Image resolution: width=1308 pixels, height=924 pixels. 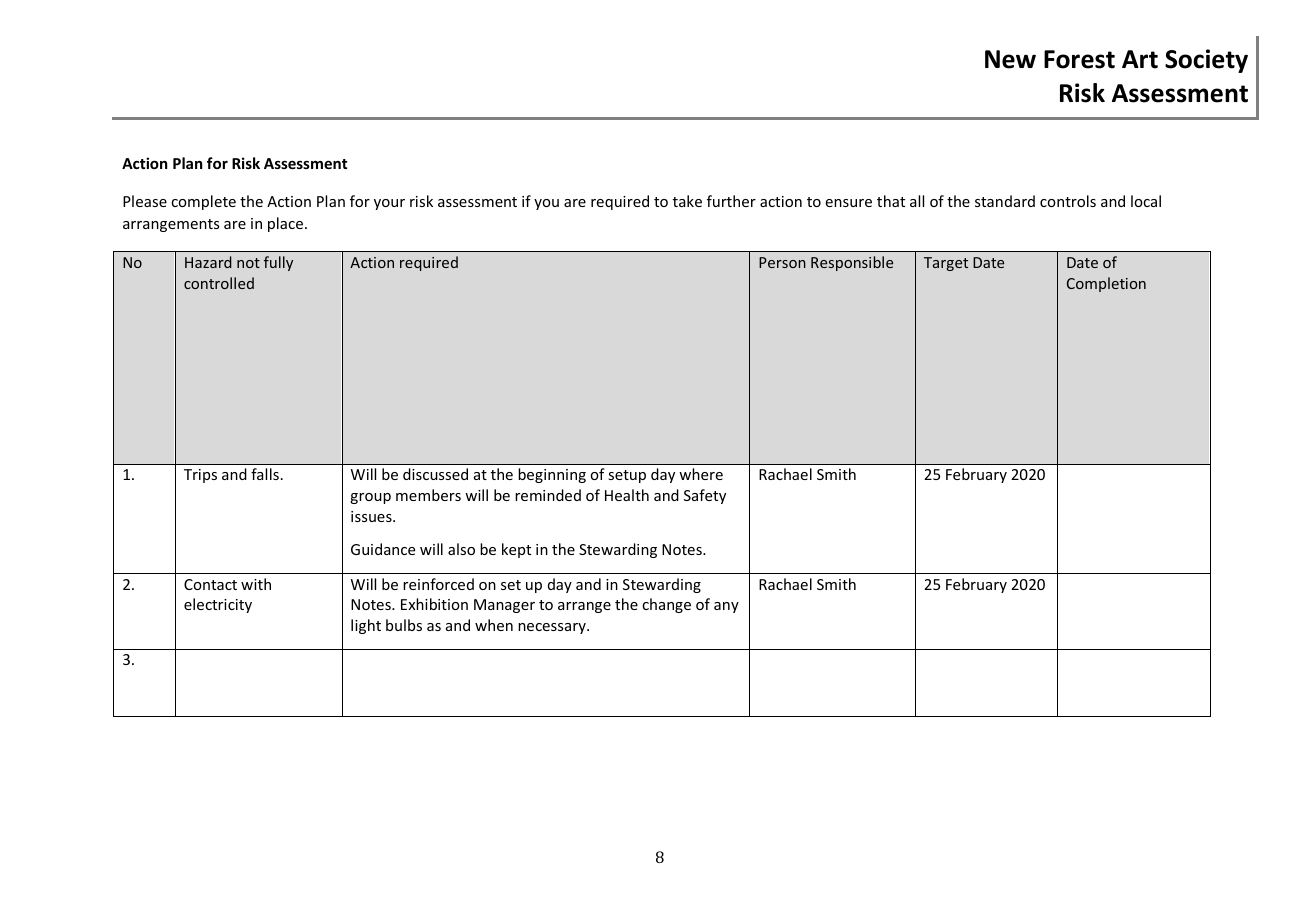 What do you see at coordinates (666, 605) in the screenshot?
I see `change` at bounding box center [666, 605].
